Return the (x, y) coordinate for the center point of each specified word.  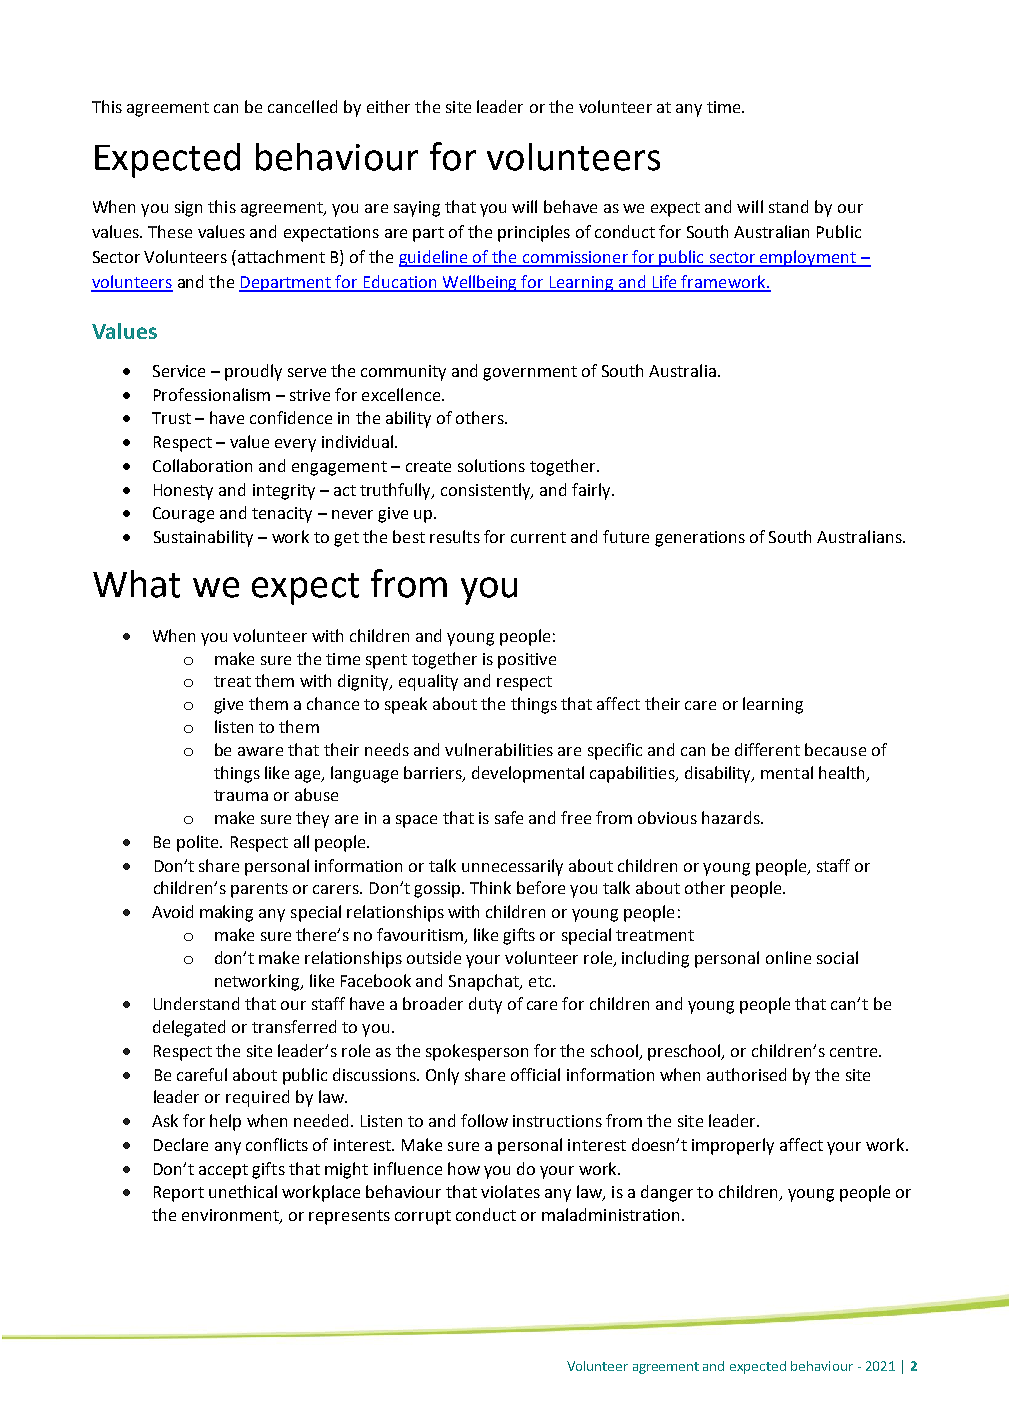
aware (260, 751)
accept (223, 1171)
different (767, 749)
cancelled (302, 106)
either (388, 106)
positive (527, 661)
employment (808, 258)
